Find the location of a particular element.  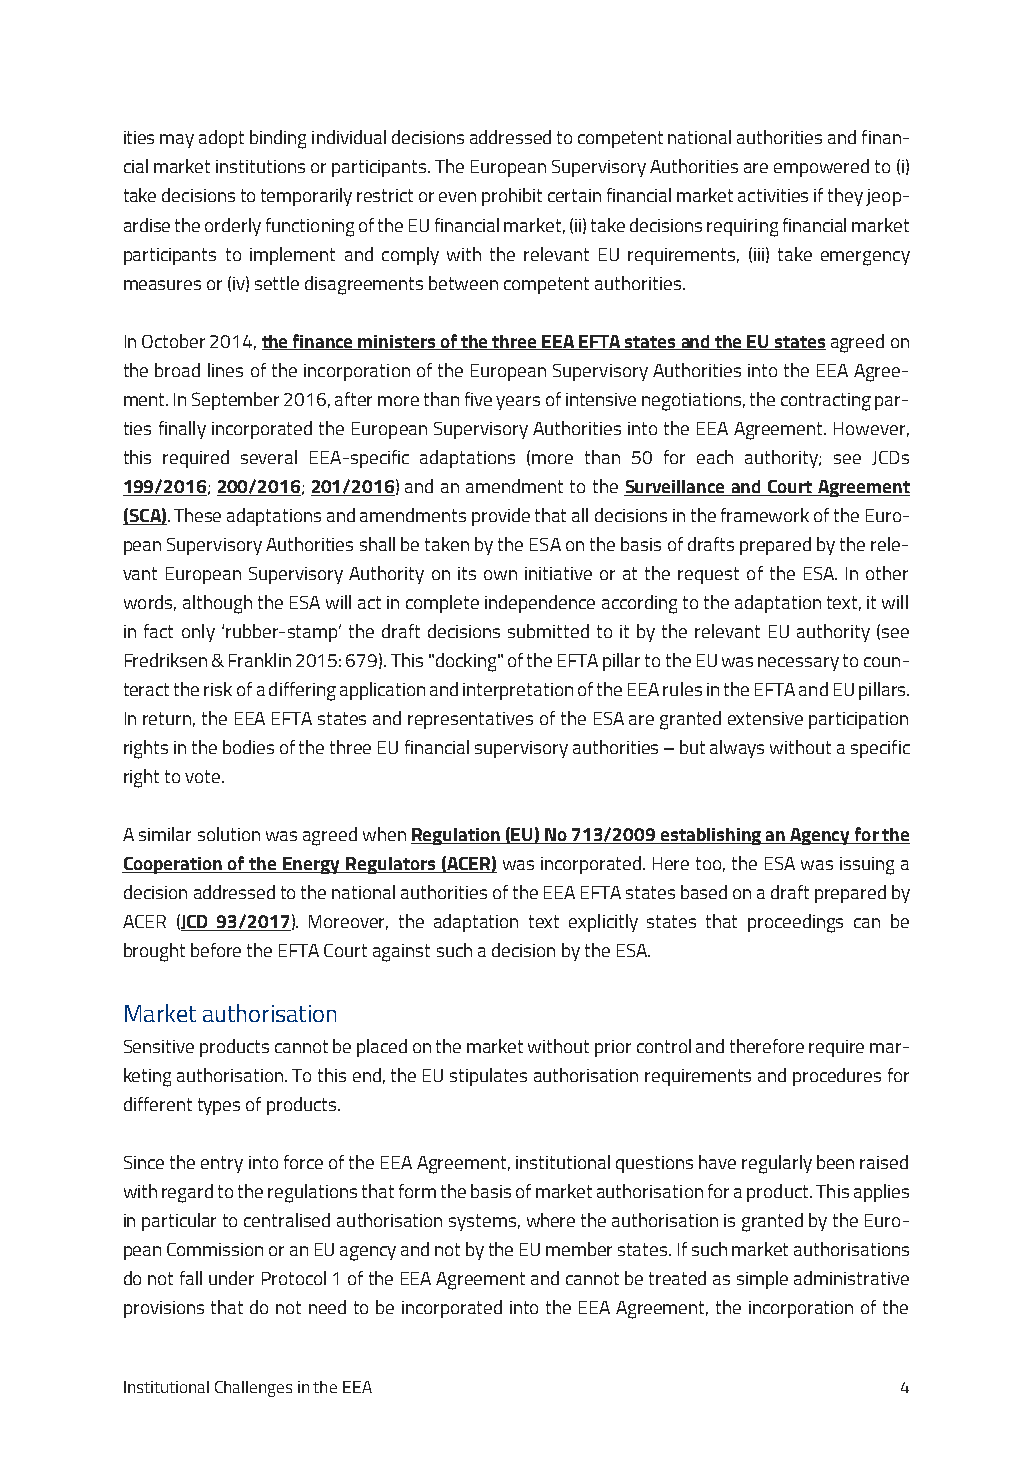

although is located at coordinates (217, 604).
